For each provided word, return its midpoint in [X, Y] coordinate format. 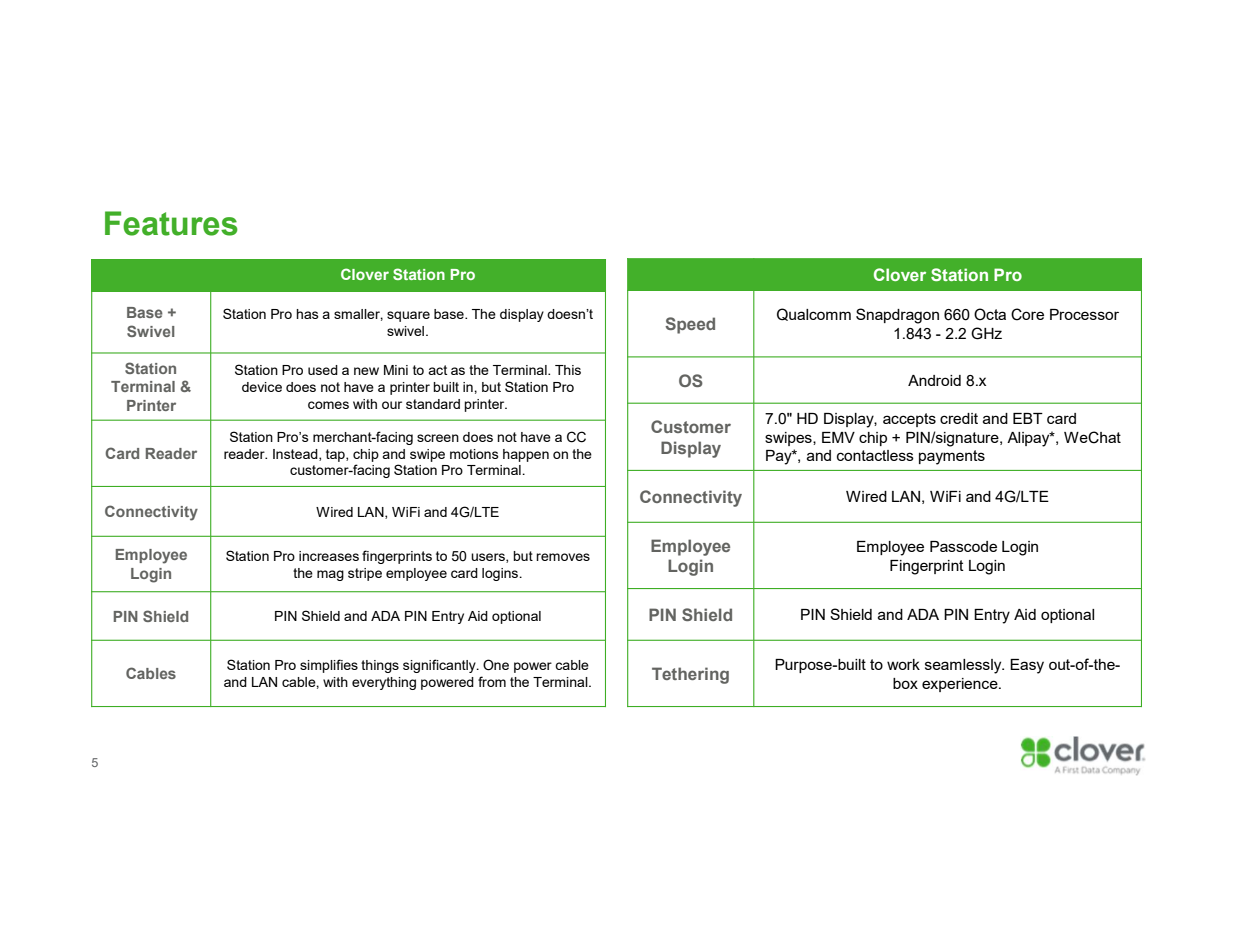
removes [563, 557]
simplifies [329, 666]
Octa [990, 314]
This [568, 370]
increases [329, 556]
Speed [690, 325]
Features [171, 223]
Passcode [963, 546]
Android [934, 380]
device [262, 387]
